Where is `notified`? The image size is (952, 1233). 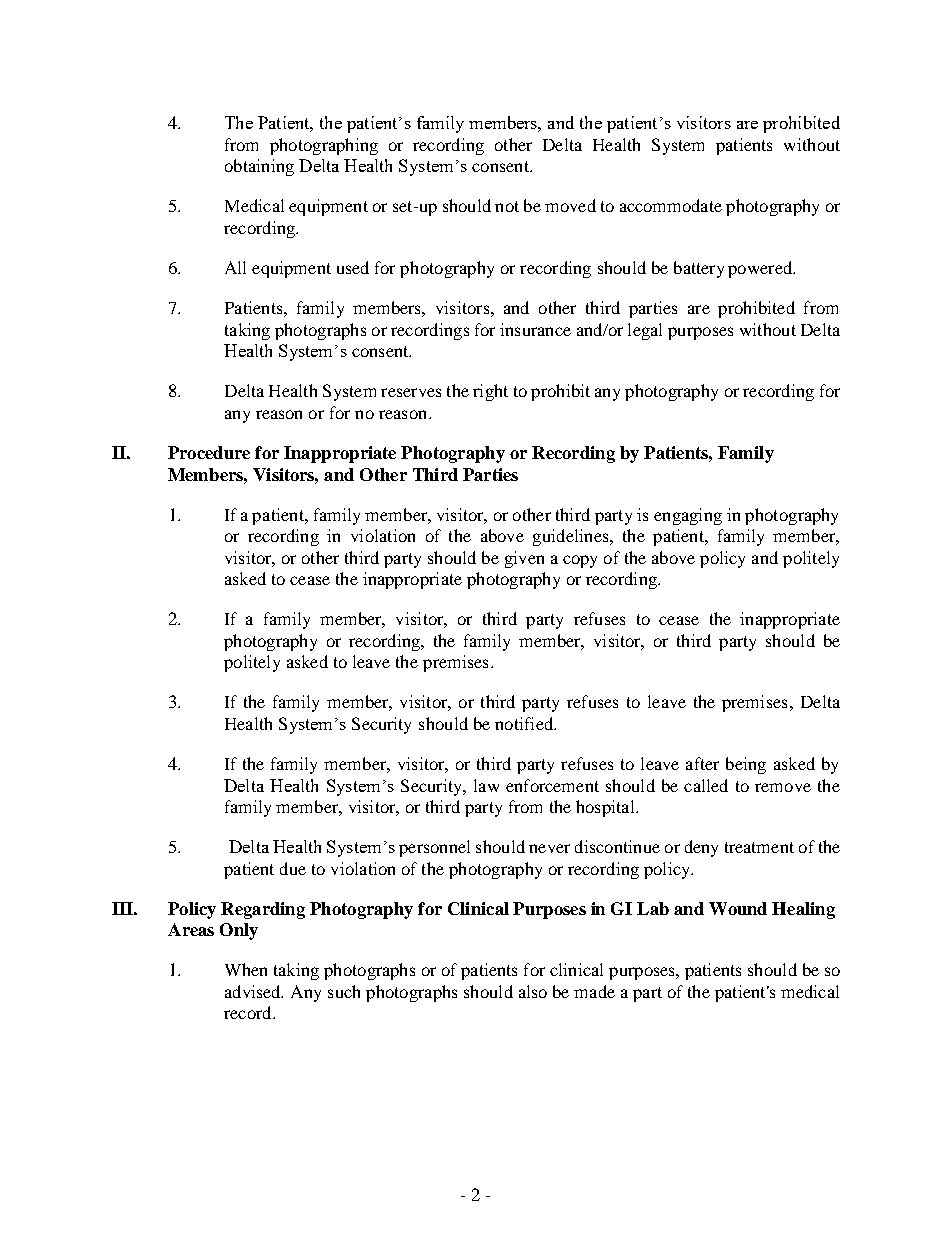
notified is located at coordinates (525, 723).
